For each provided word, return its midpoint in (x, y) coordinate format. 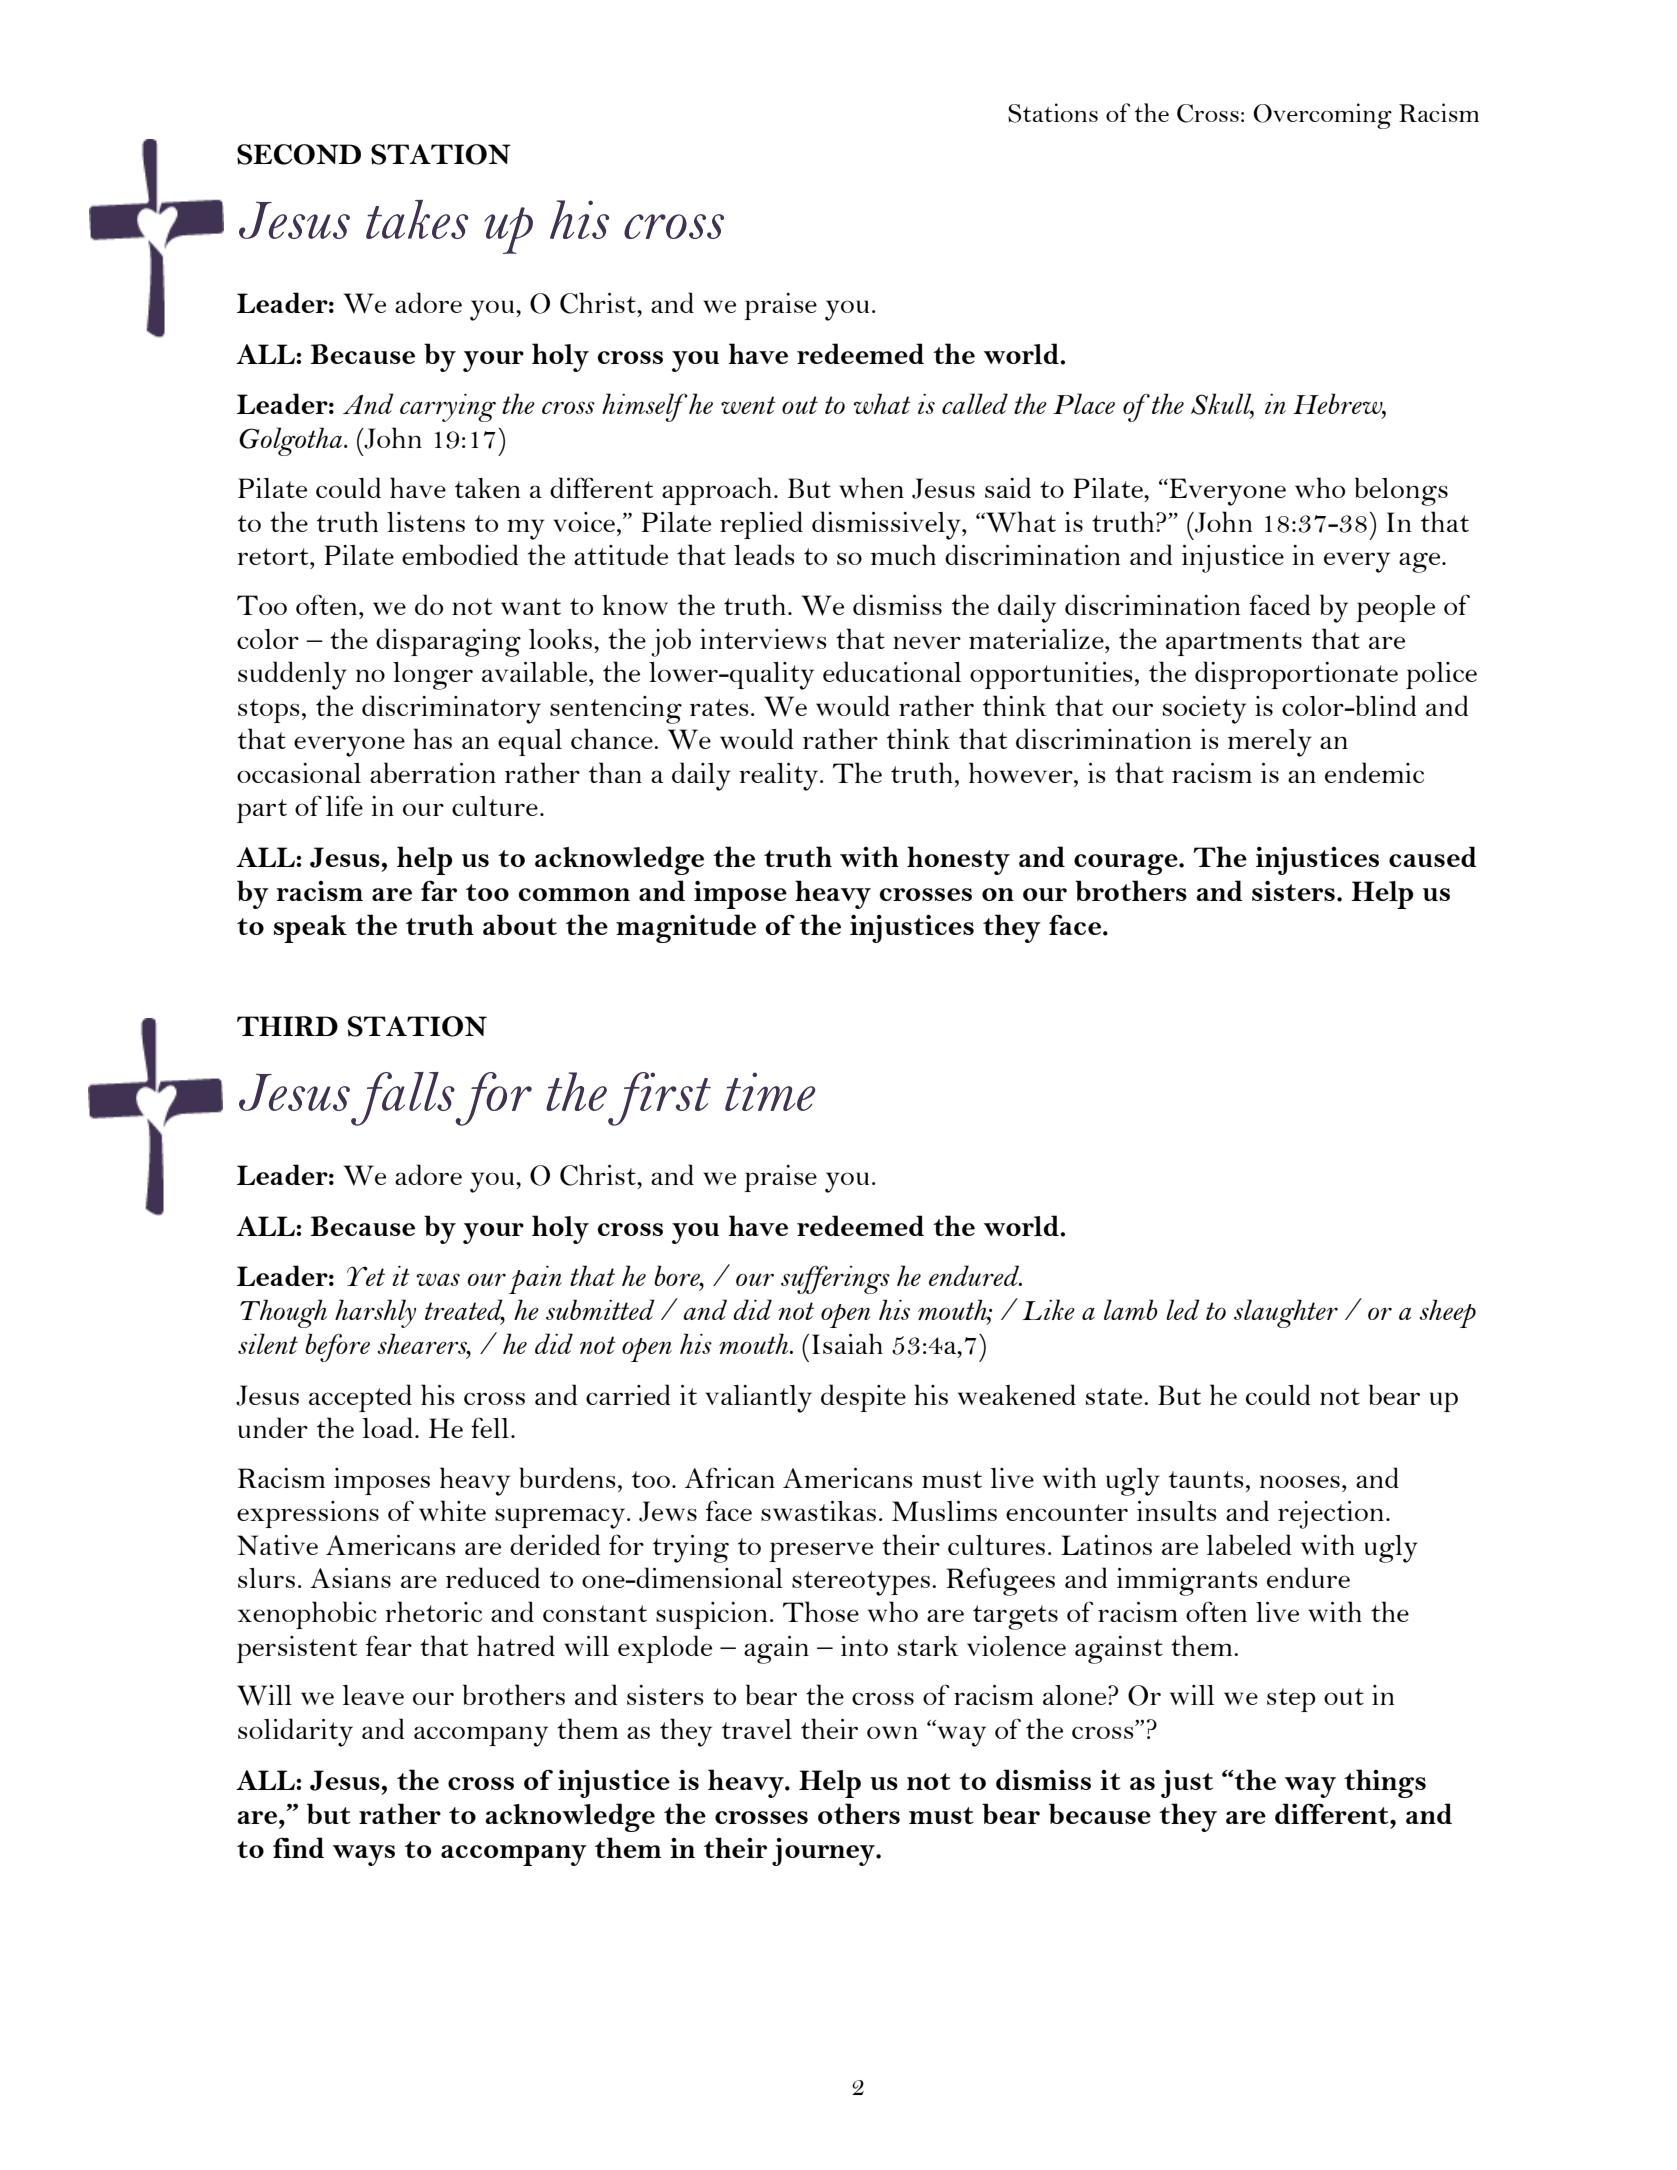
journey (824, 1852)
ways (364, 1855)
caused (1433, 856)
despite (863, 1398)
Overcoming (1322, 116)
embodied (460, 554)
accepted (360, 1398)
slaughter (1286, 1313)
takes (417, 219)
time (770, 1091)
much (903, 554)
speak (310, 929)
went (748, 405)
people (1395, 608)
